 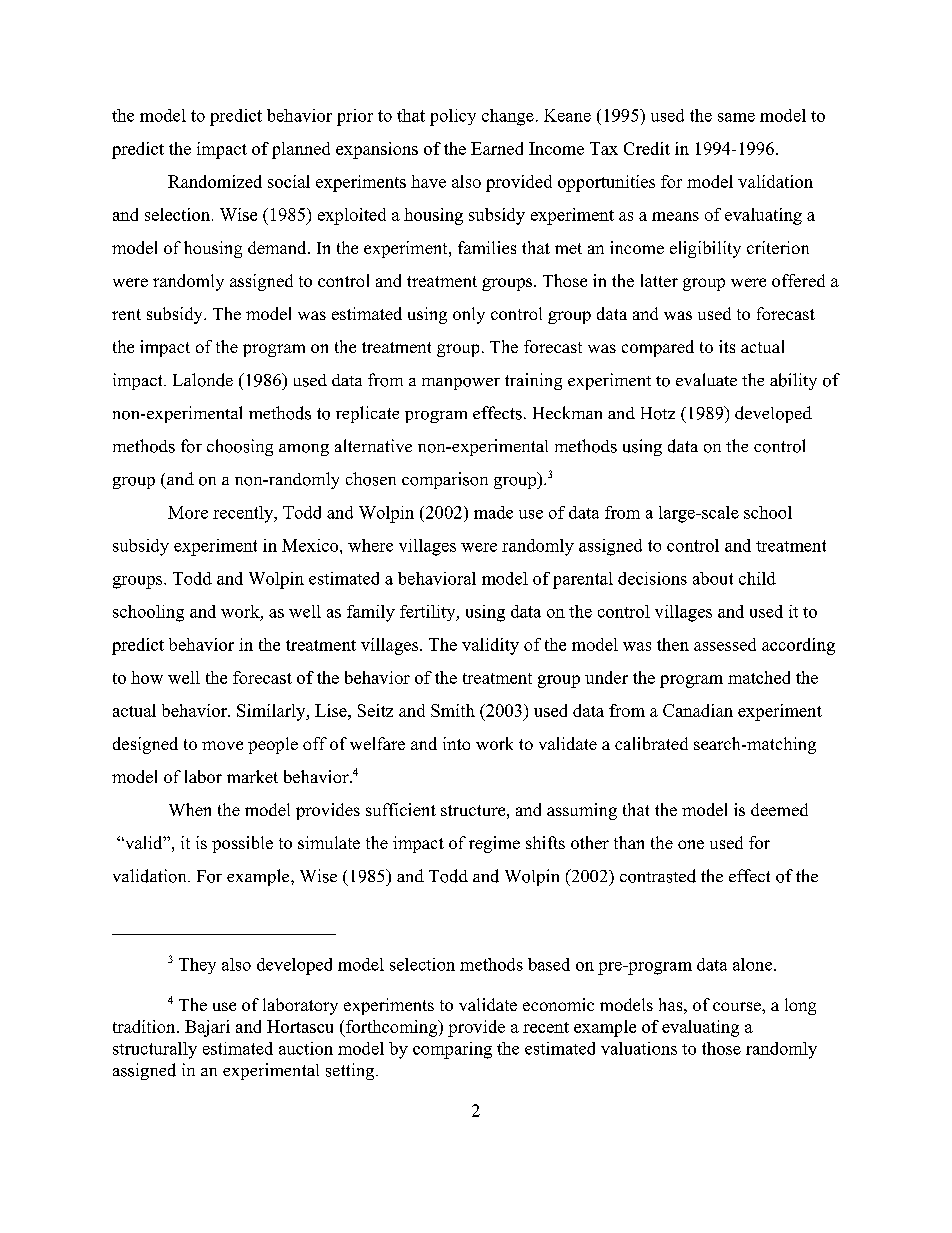 What do you see at coordinates (736, 117) in the image?
I see `same` at bounding box center [736, 117].
